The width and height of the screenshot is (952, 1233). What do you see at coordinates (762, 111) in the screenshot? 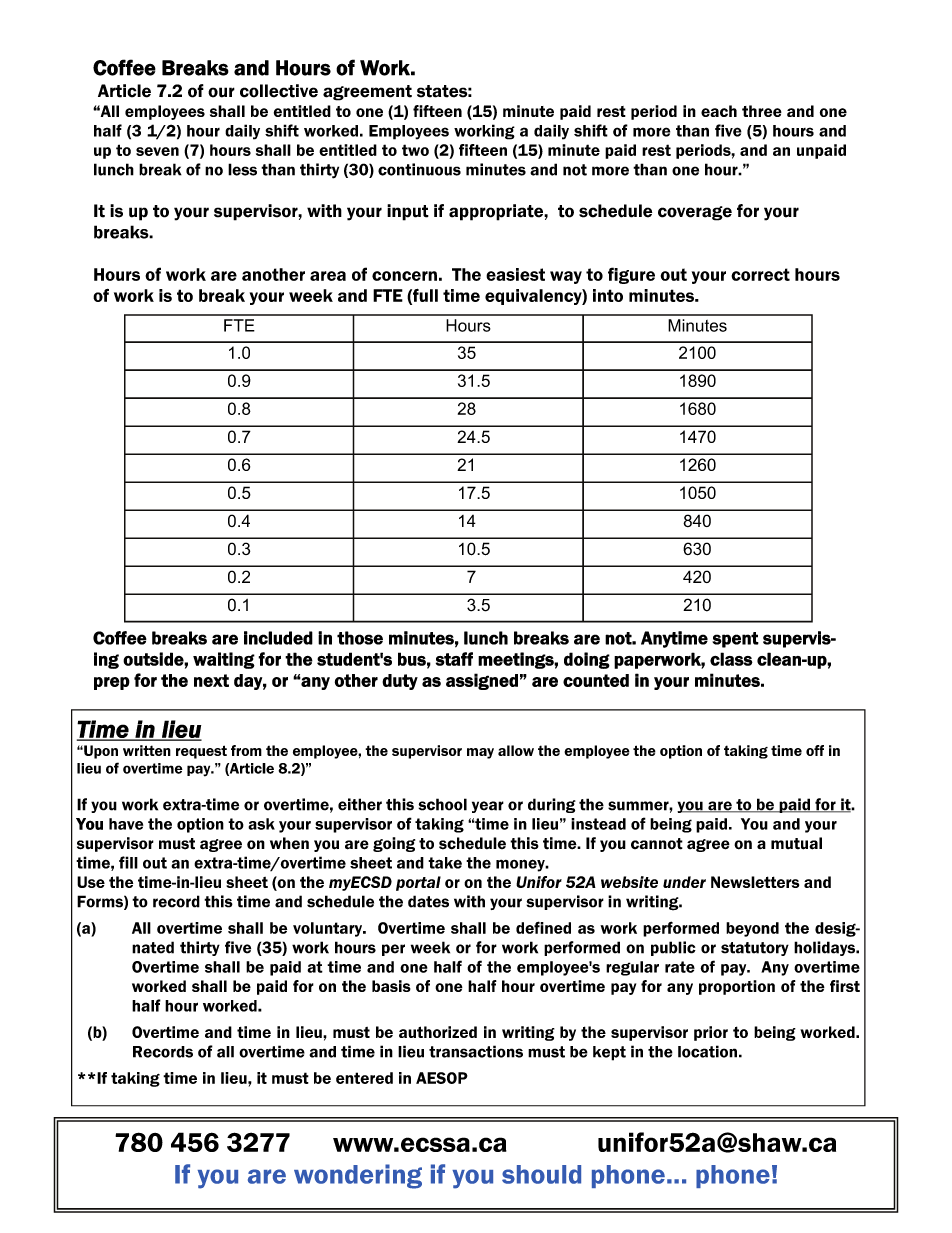
I see `three` at bounding box center [762, 111].
